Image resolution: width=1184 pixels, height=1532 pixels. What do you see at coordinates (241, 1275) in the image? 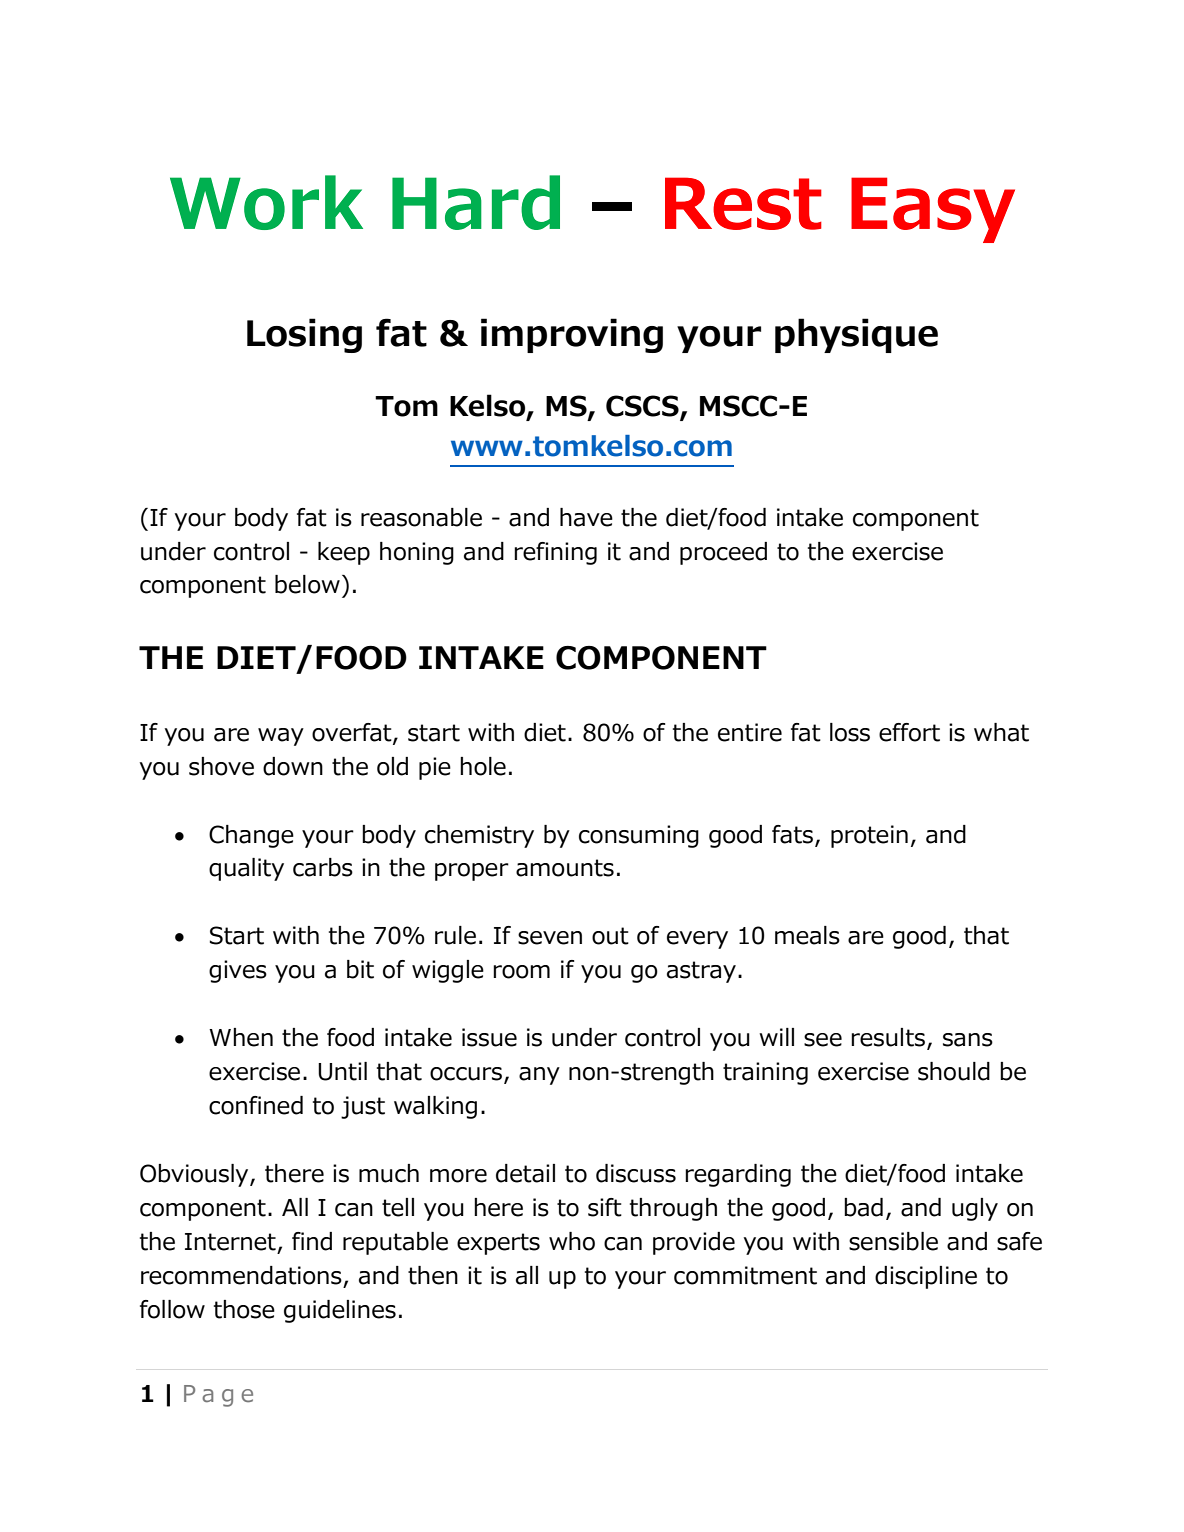
I see `recommendations` at bounding box center [241, 1275].
